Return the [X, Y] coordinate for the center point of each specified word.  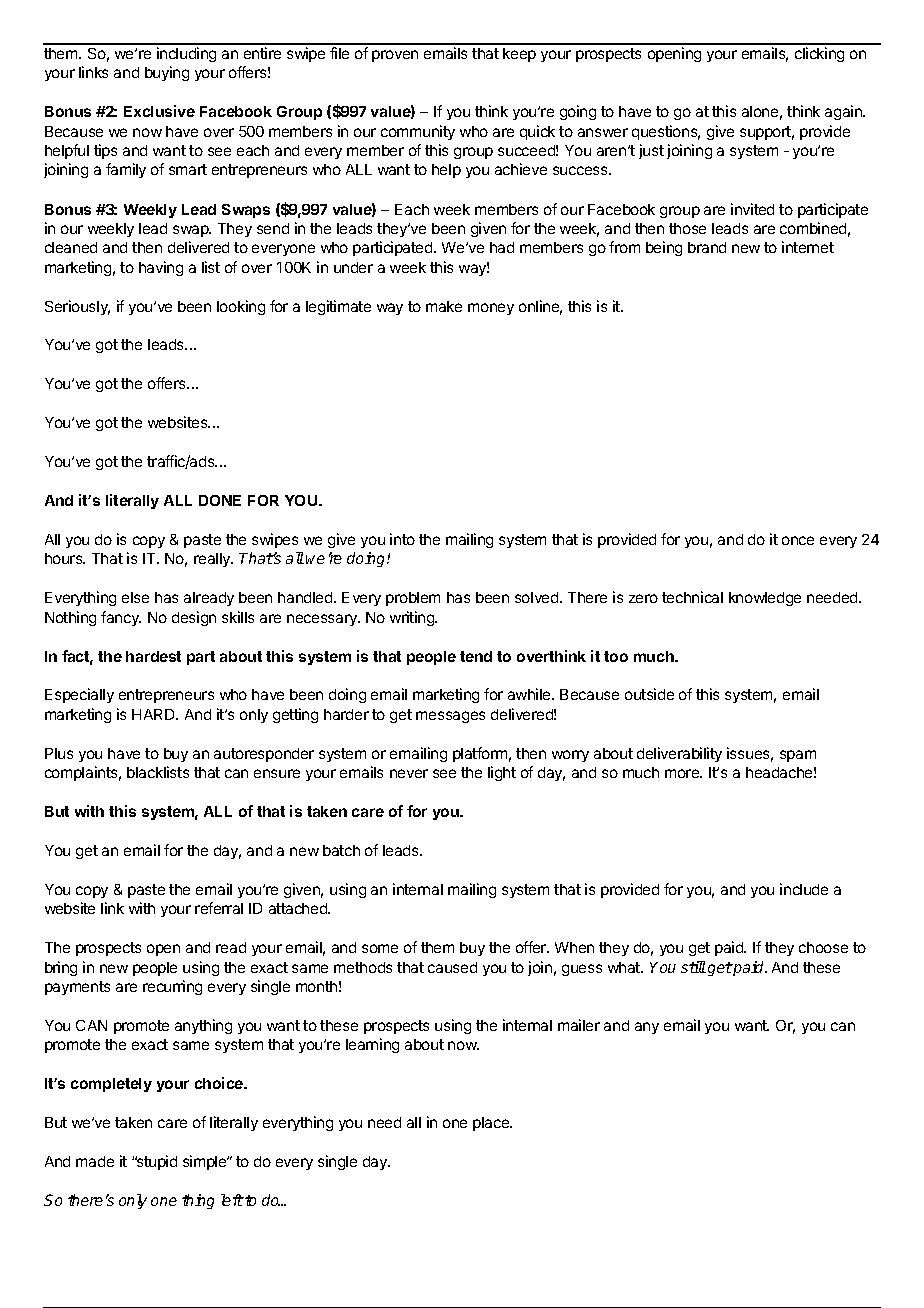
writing [413, 618]
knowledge [765, 599]
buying [167, 73]
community [418, 132]
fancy [121, 618]
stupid [156, 1162]
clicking [819, 54]
